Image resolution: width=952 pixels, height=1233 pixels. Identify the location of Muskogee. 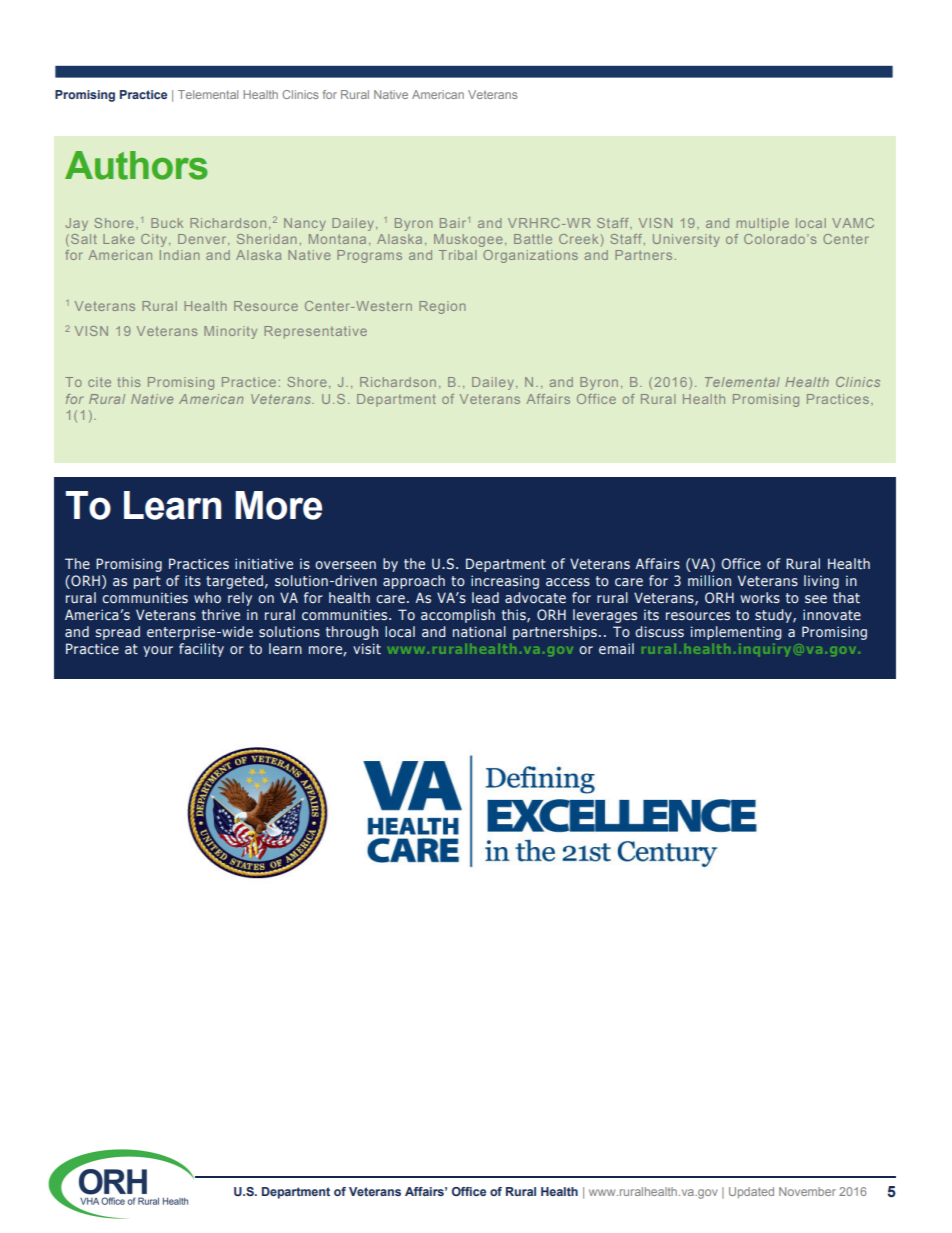
(468, 240).
